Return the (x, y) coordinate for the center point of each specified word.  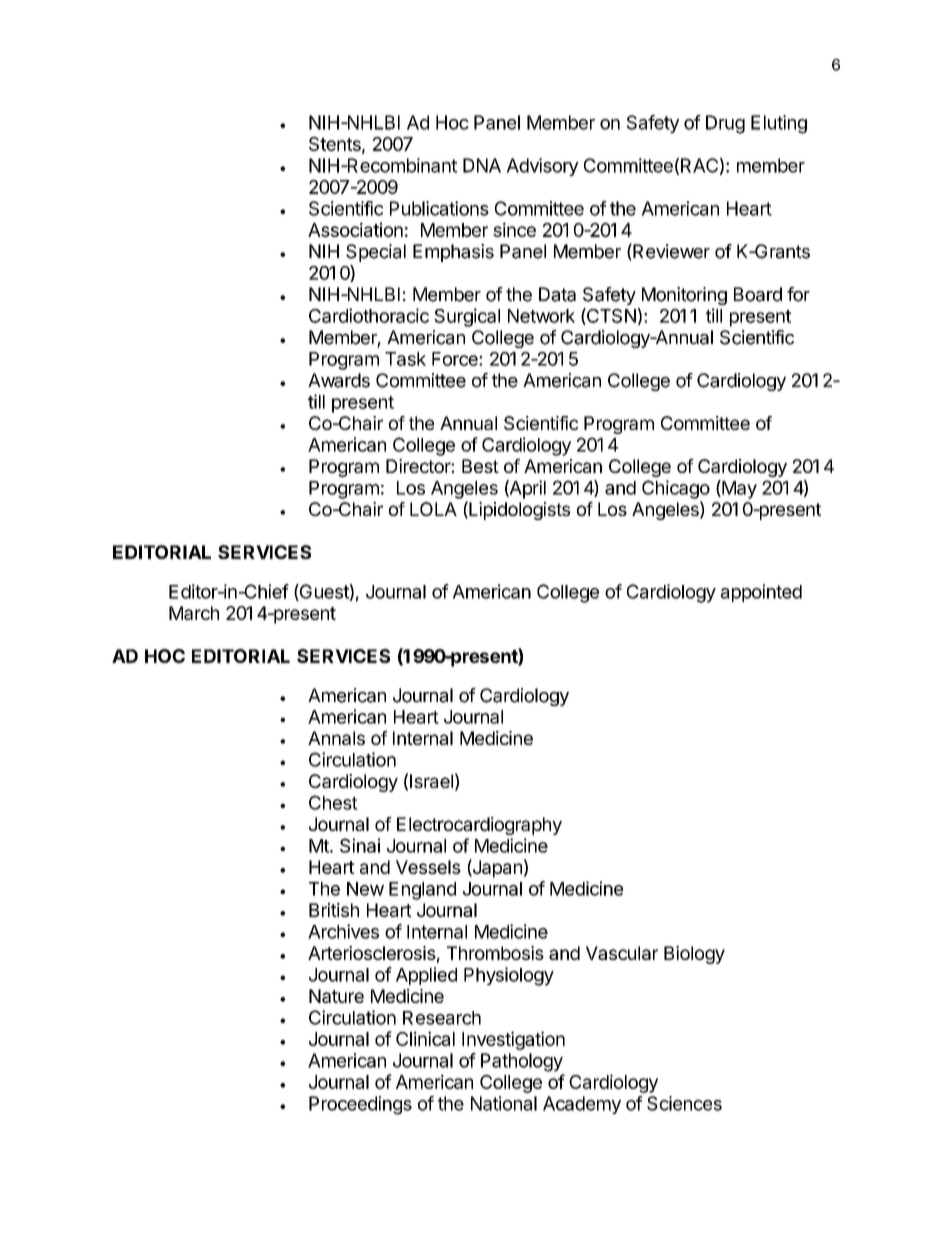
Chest (333, 802)
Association (355, 229)
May (738, 489)
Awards (339, 380)
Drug (725, 124)
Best (480, 466)
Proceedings (360, 1105)
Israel (431, 781)
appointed (761, 593)
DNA (482, 165)
